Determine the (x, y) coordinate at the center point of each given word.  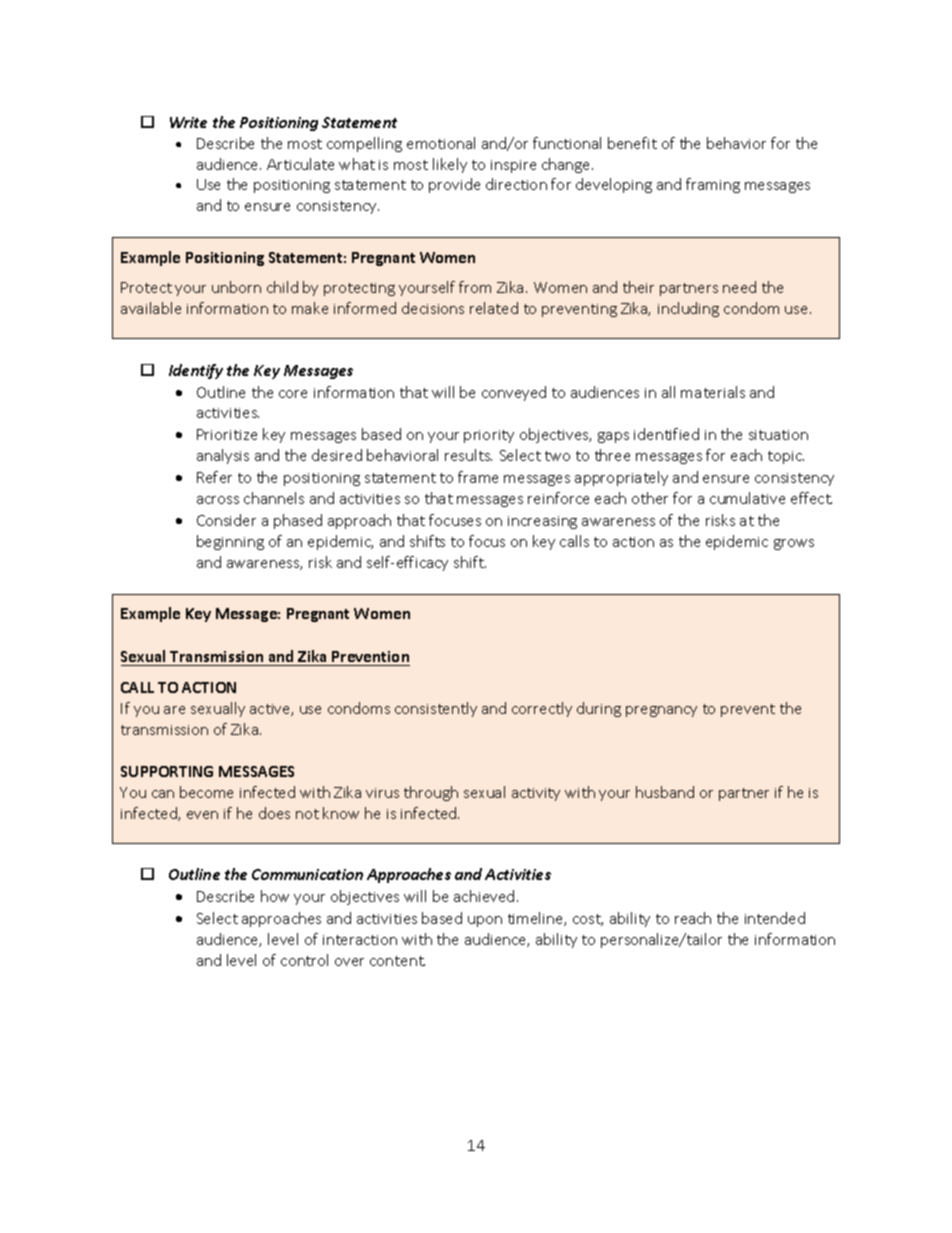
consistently (436, 709)
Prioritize (227, 434)
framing (713, 185)
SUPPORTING (167, 771)
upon (485, 921)
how (275, 896)
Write (188, 122)
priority (489, 436)
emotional (441, 143)
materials (713, 392)
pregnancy (661, 711)
